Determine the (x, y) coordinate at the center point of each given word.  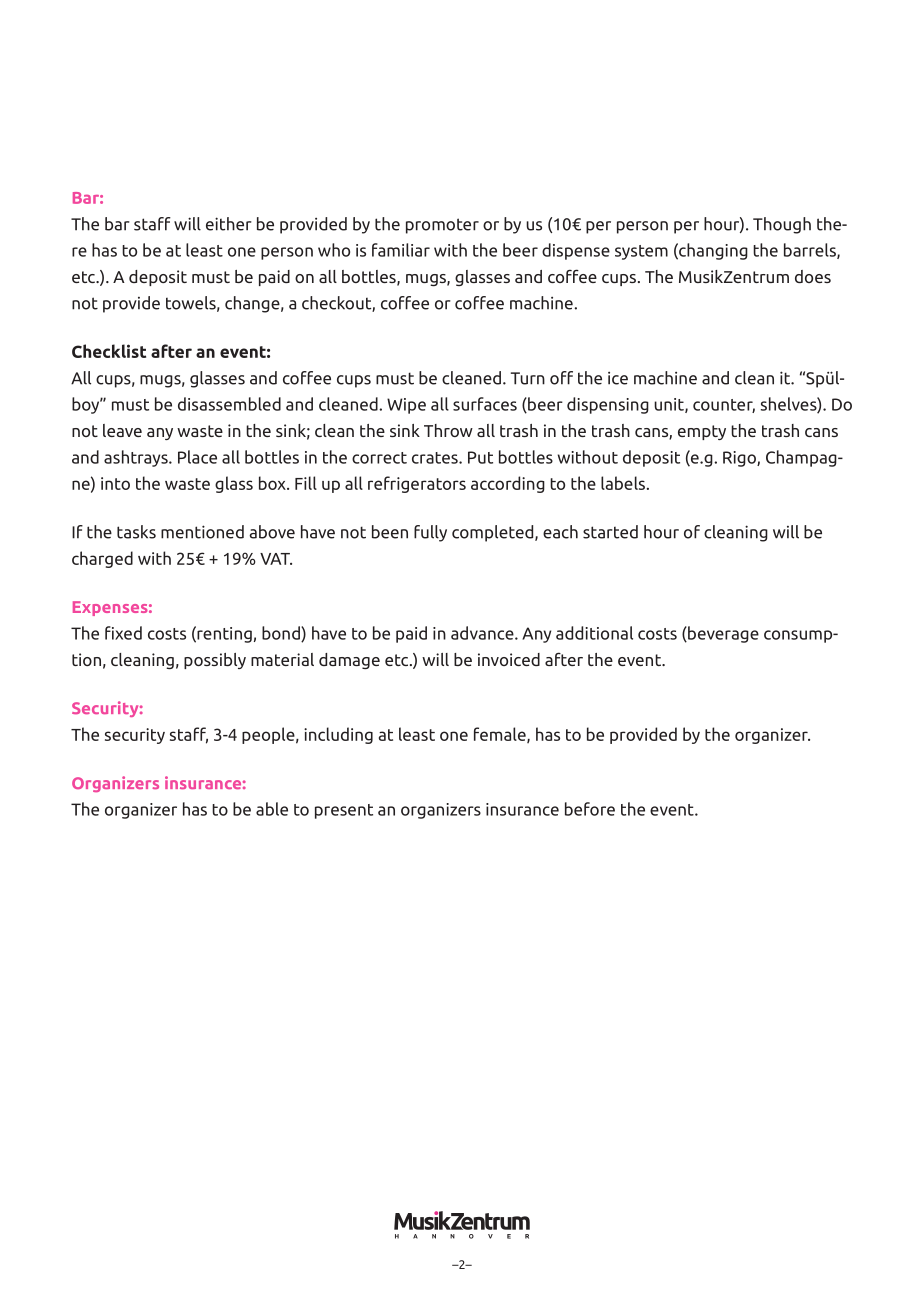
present (344, 811)
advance (483, 633)
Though (782, 225)
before (590, 809)
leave (122, 430)
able (272, 809)
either (229, 224)
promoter (442, 226)
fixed (123, 633)
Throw (448, 430)
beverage (722, 634)
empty (702, 432)
